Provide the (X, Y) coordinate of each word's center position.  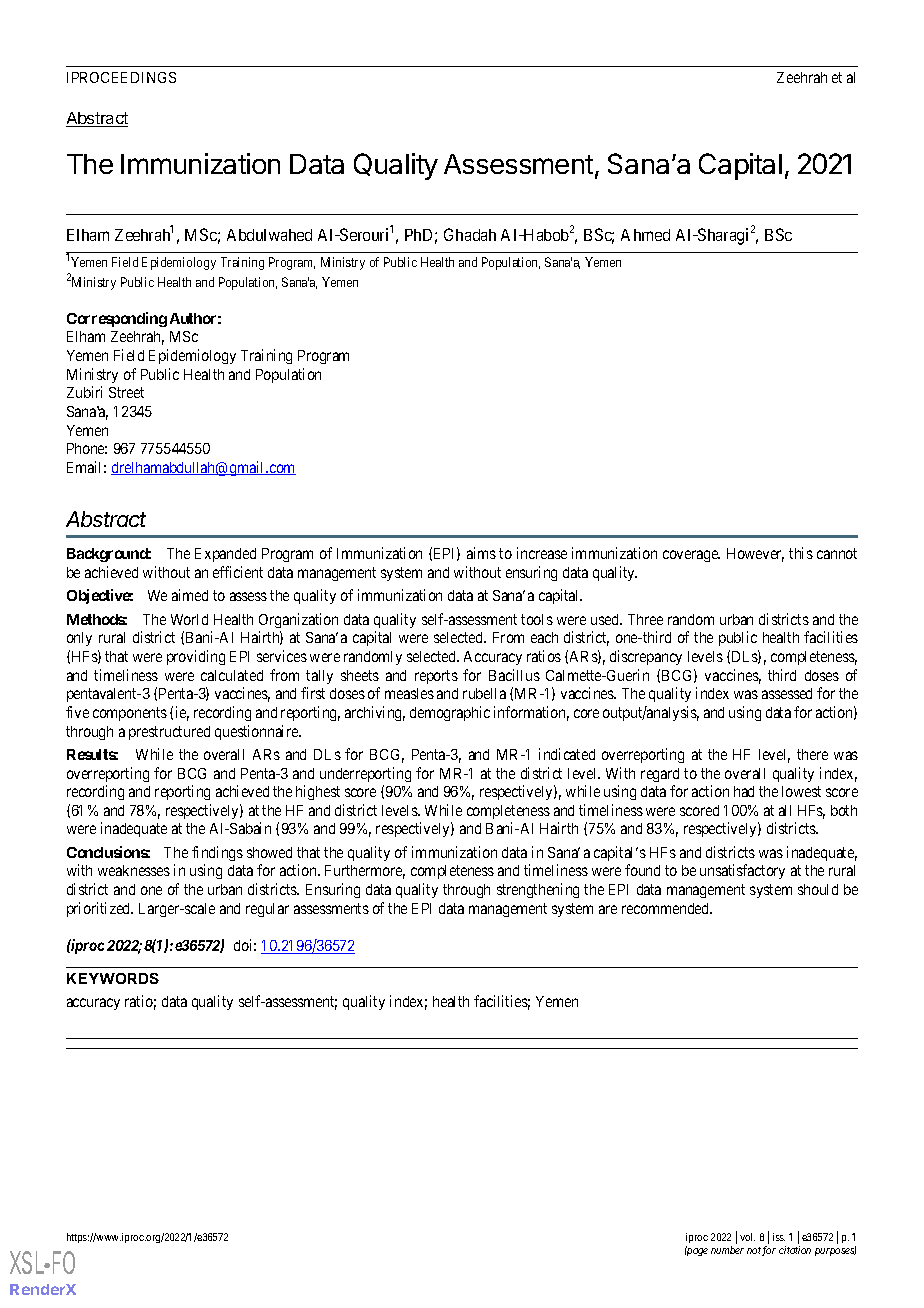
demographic (450, 713)
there (812, 754)
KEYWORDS (113, 978)
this (801, 553)
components (130, 714)
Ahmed (645, 235)
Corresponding (117, 319)
